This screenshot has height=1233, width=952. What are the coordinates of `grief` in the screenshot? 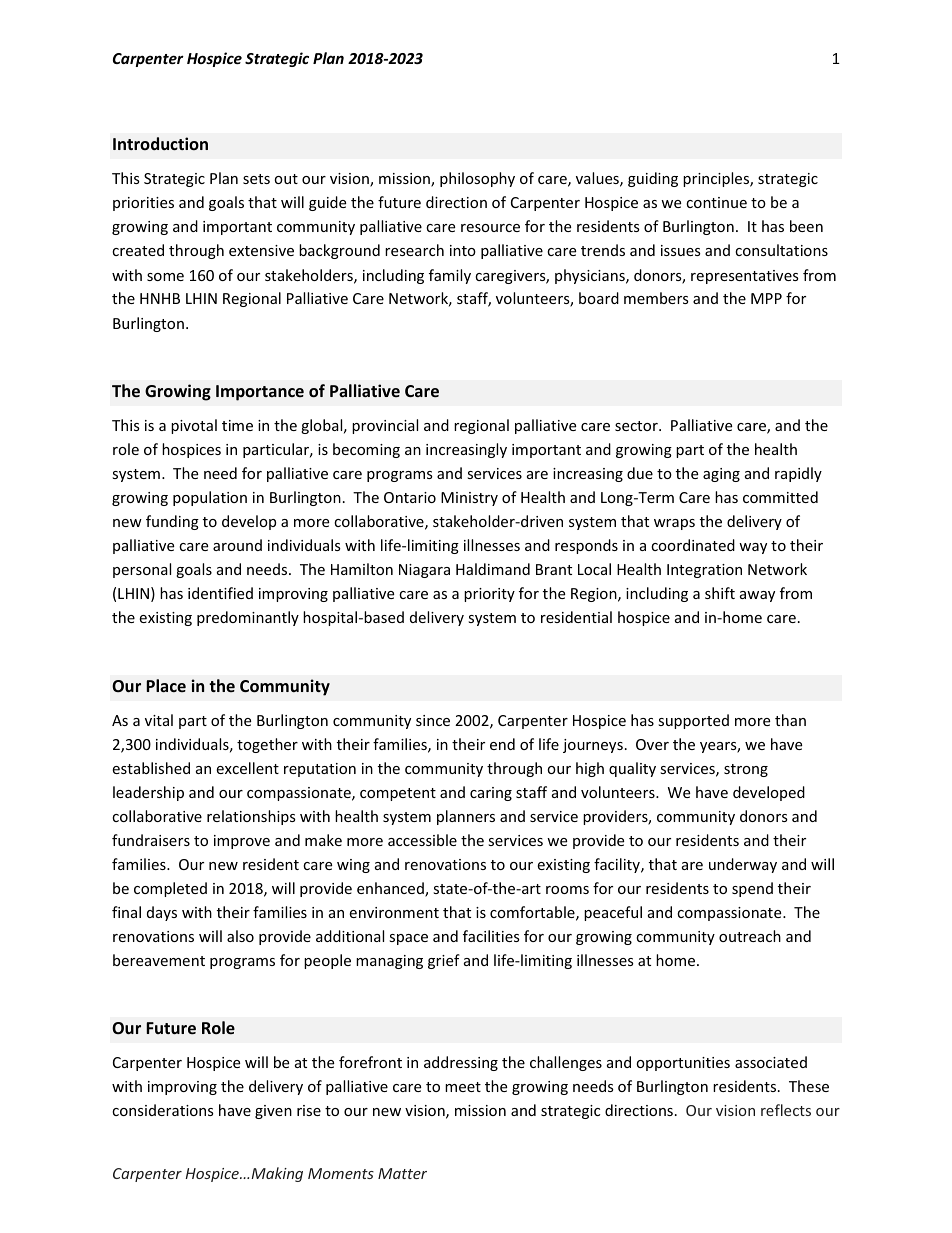 It's located at (444, 961).
